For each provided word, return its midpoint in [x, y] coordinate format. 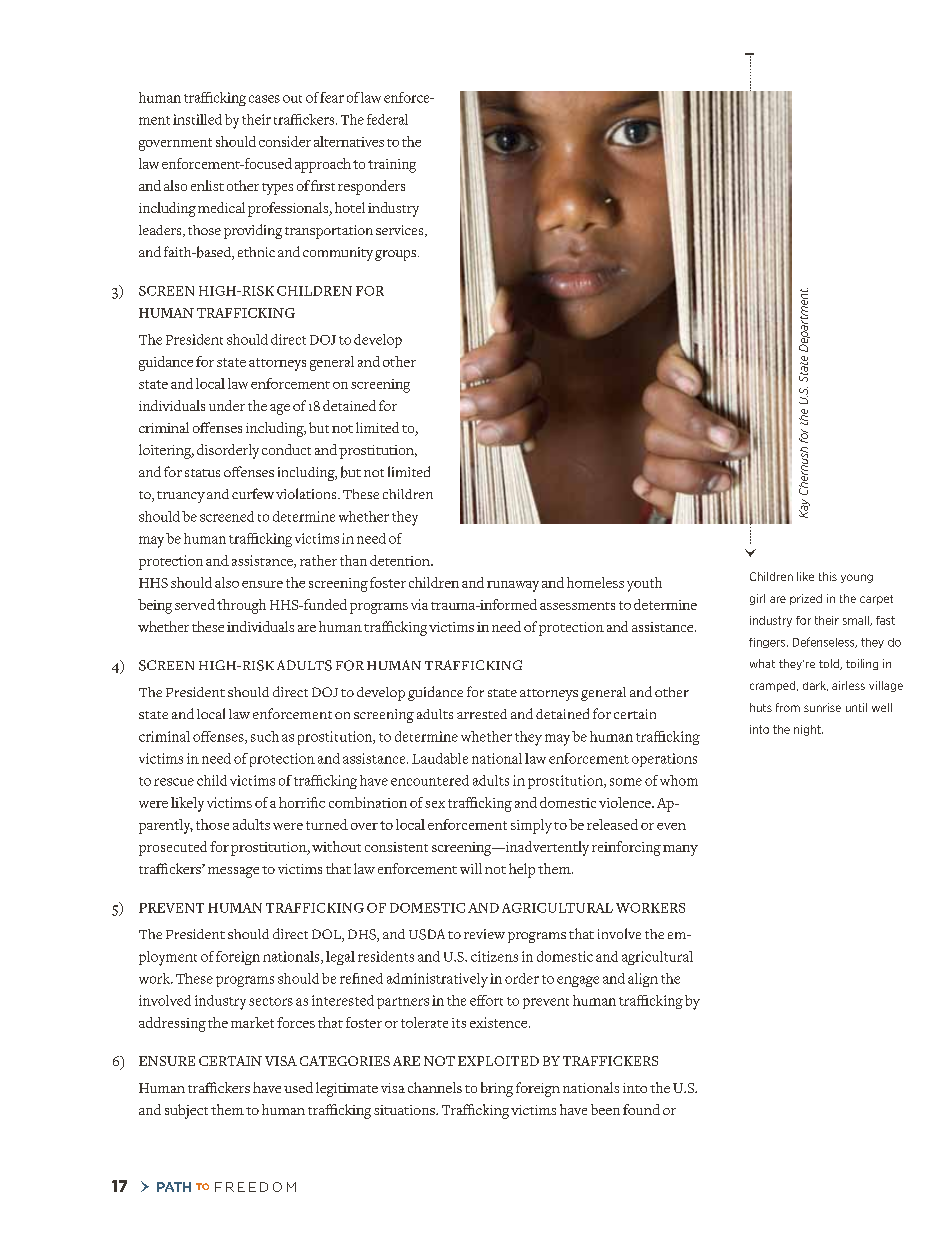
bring [497, 1089]
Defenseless [825, 642]
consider [285, 141]
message [233, 872]
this [828, 576]
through [241, 606]
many [680, 850]
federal [387, 119]
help [522, 870]
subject [186, 1111]
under [227, 405]
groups [397, 255]
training [392, 166]
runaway [513, 586]
